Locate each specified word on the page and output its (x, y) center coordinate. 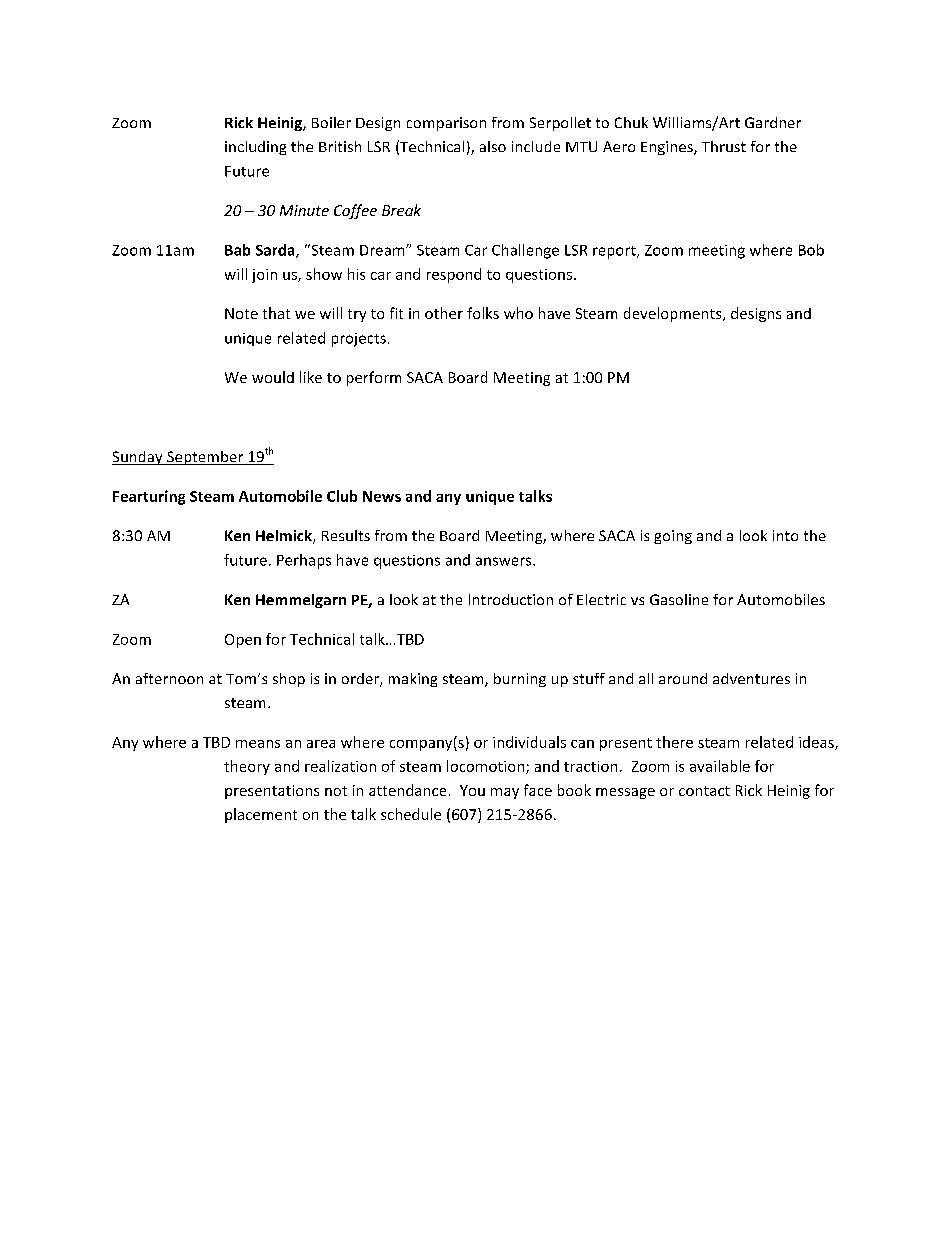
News (382, 496)
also (493, 146)
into (785, 535)
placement (261, 815)
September (205, 458)
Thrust (724, 146)
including (255, 148)
